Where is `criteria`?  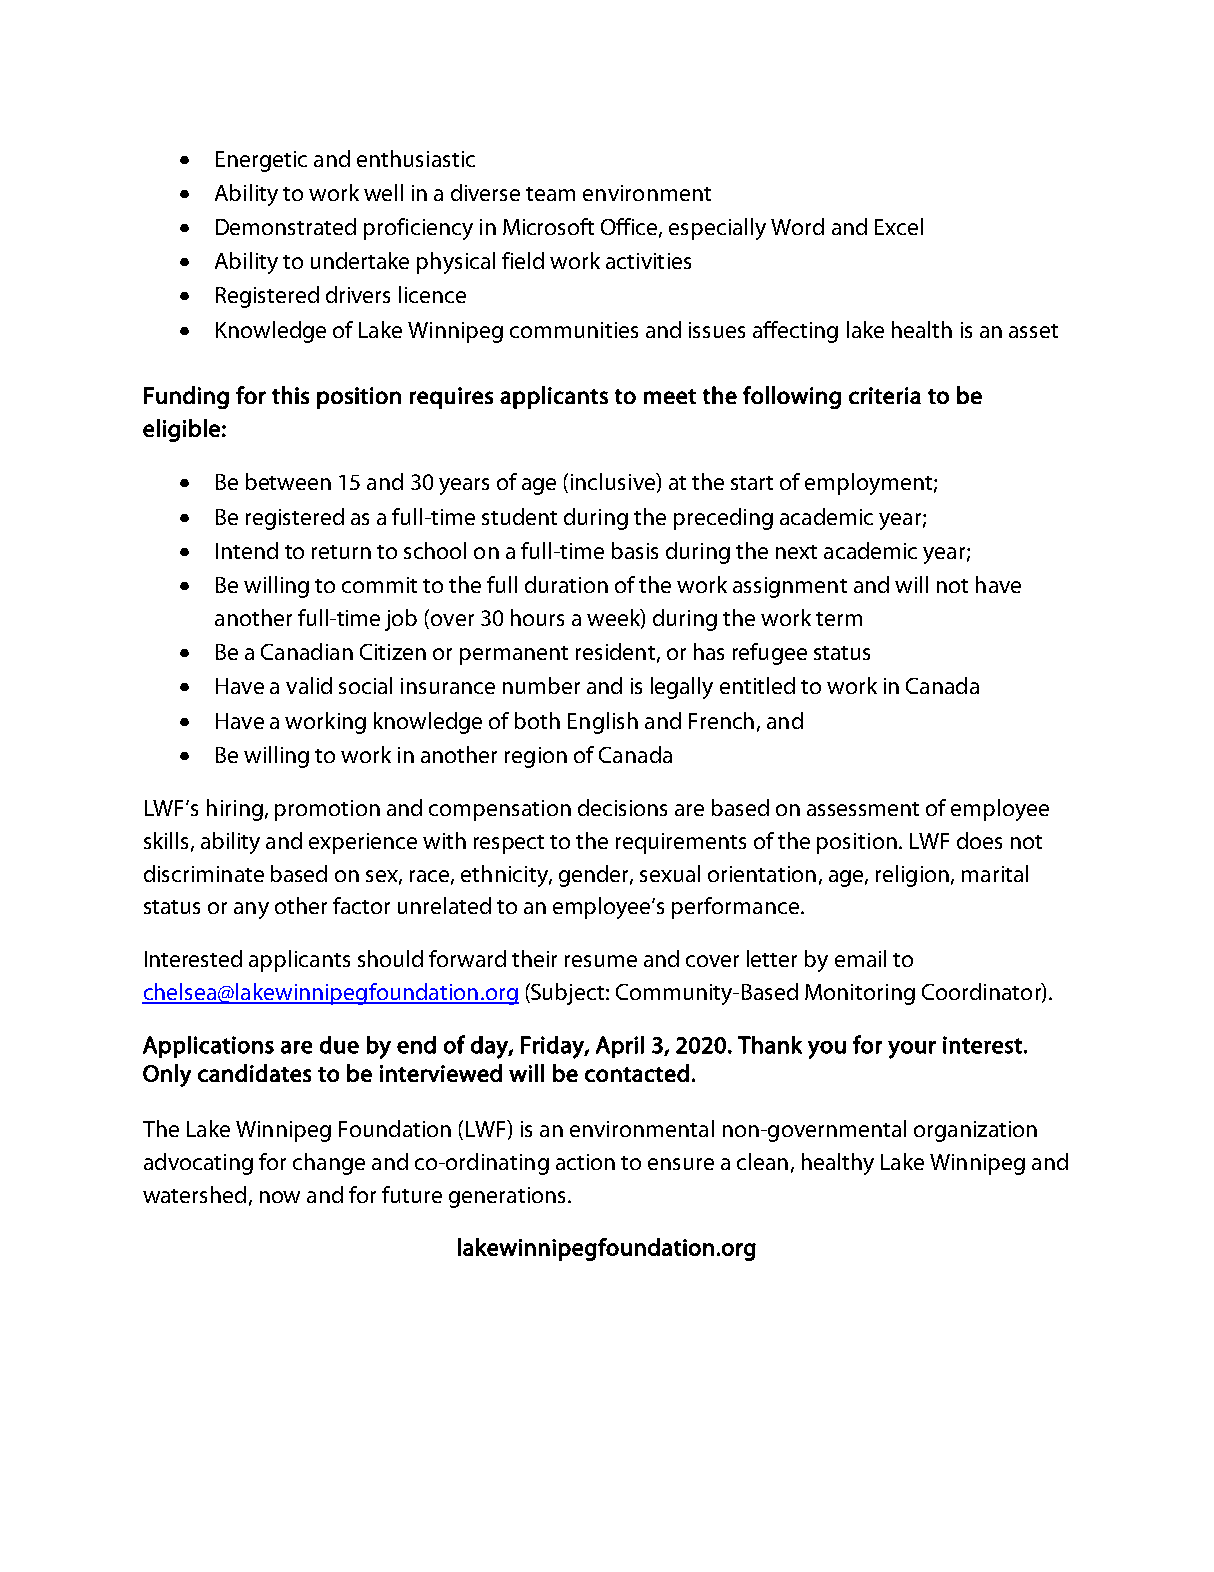 criteria is located at coordinates (885, 395).
